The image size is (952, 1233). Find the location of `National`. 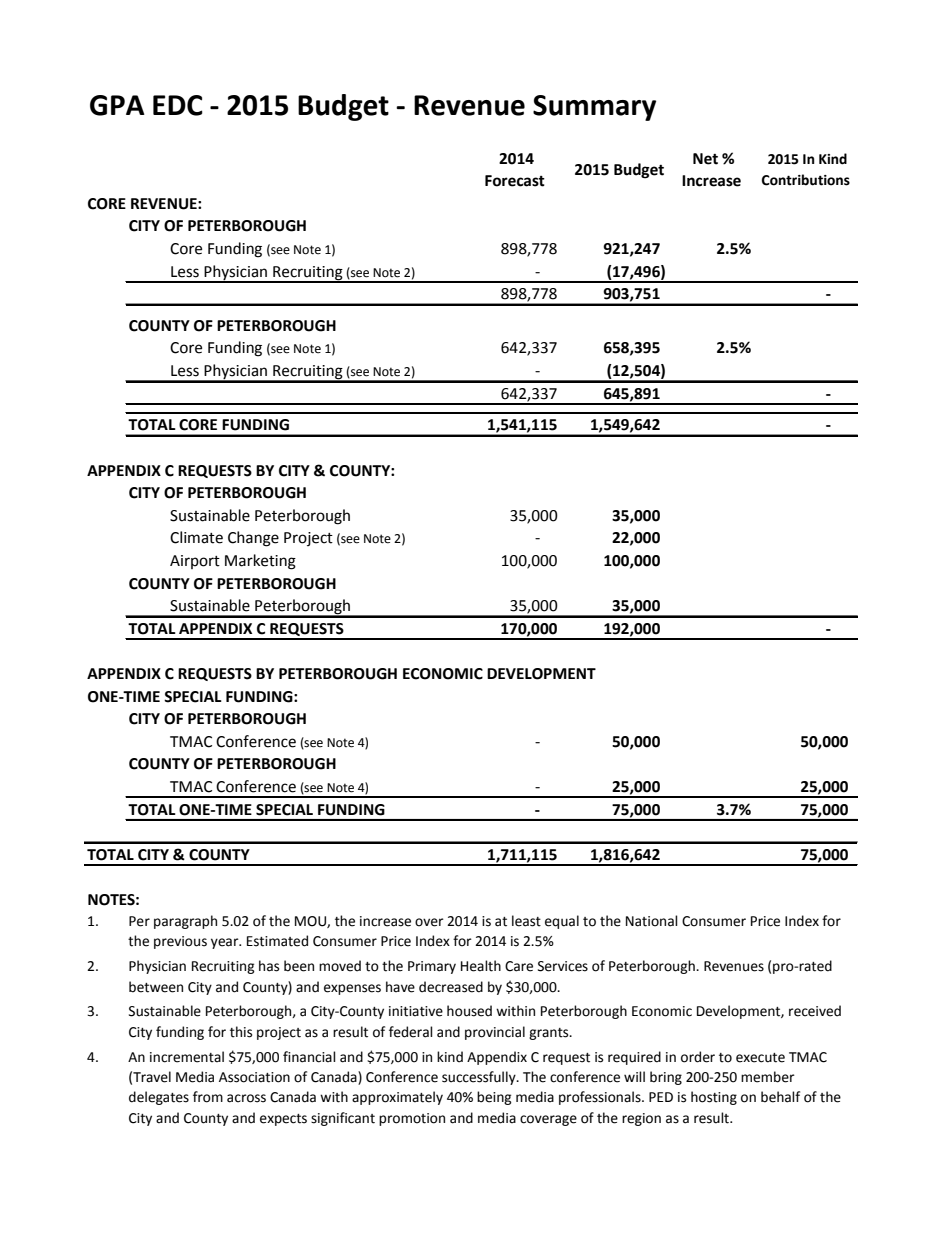

National is located at coordinates (652, 921).
